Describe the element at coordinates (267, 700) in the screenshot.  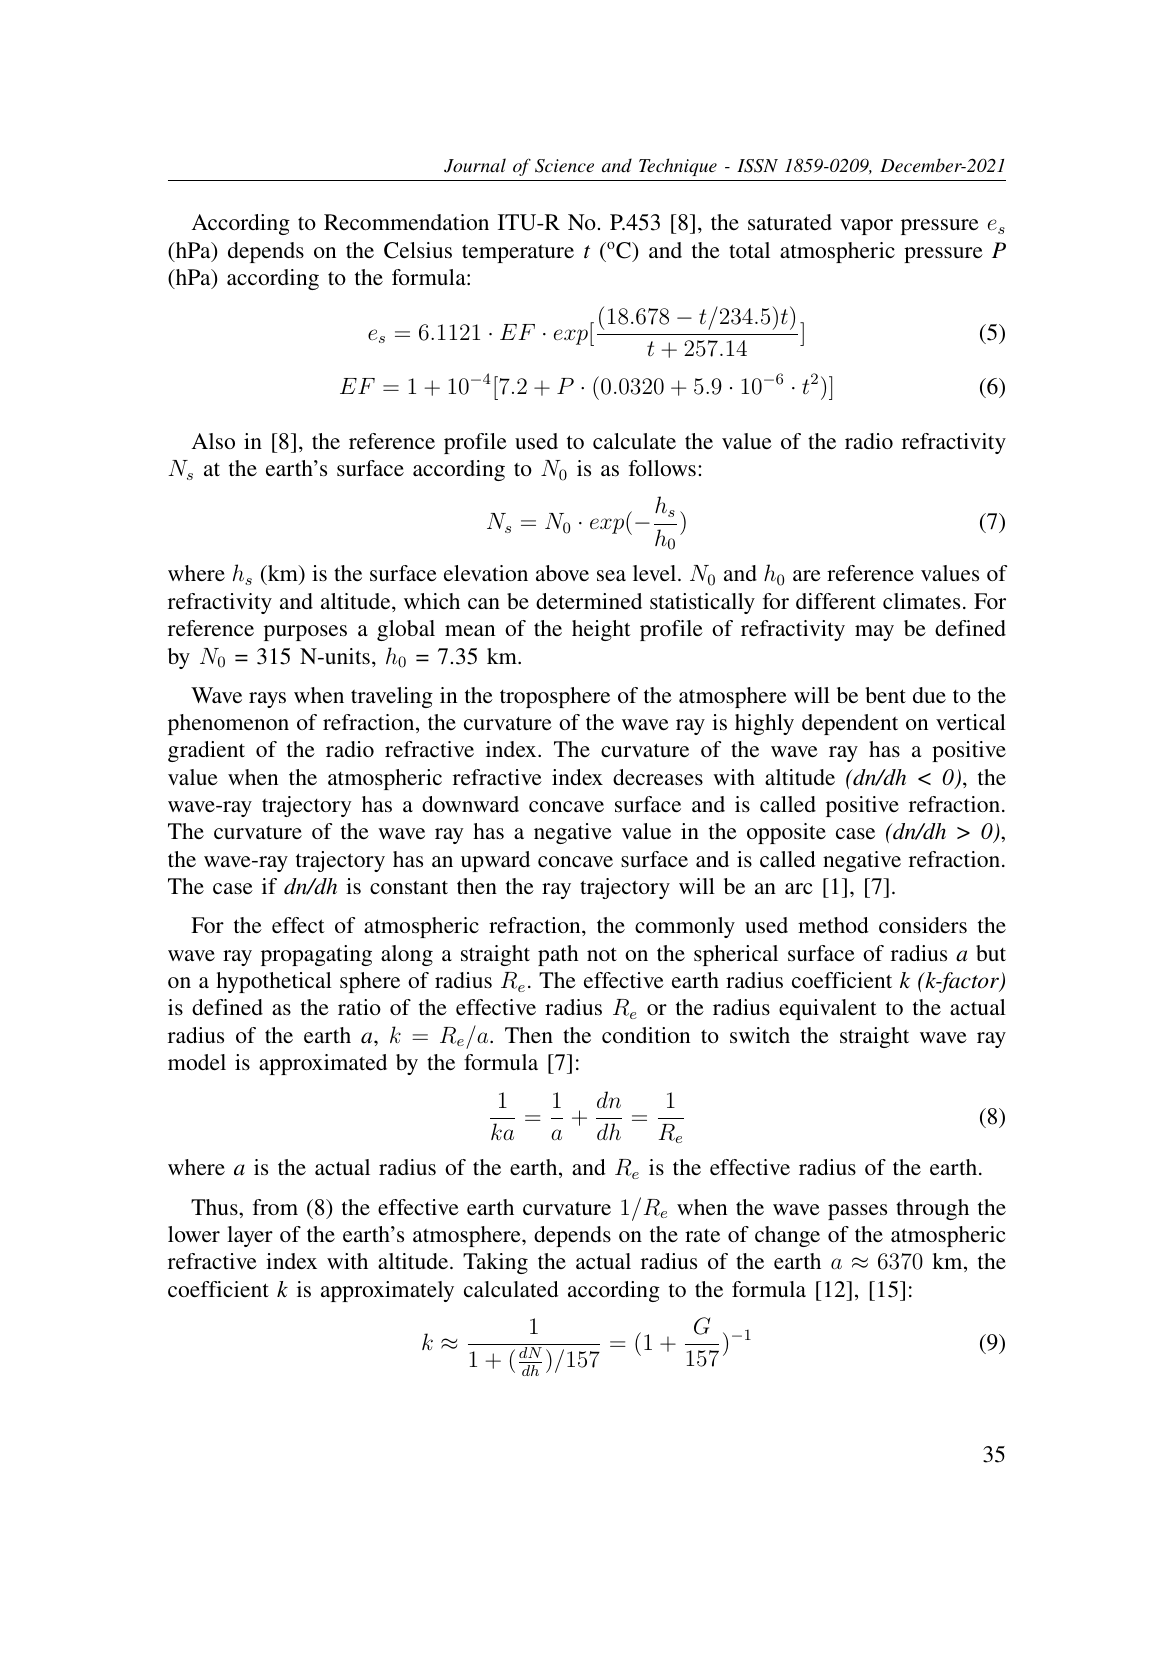
I see `rays` at that location.
